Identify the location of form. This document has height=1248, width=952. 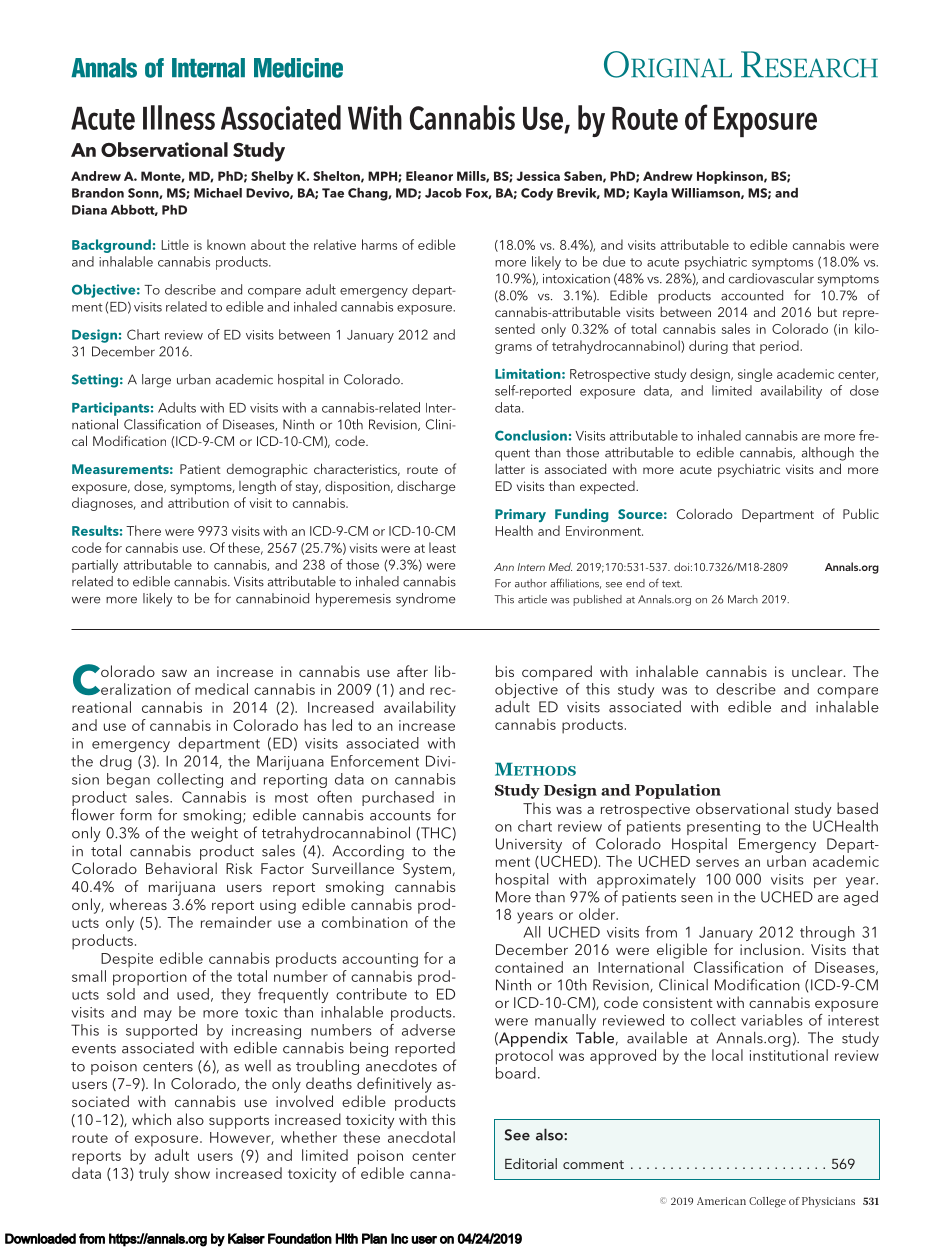
(136, 814).
